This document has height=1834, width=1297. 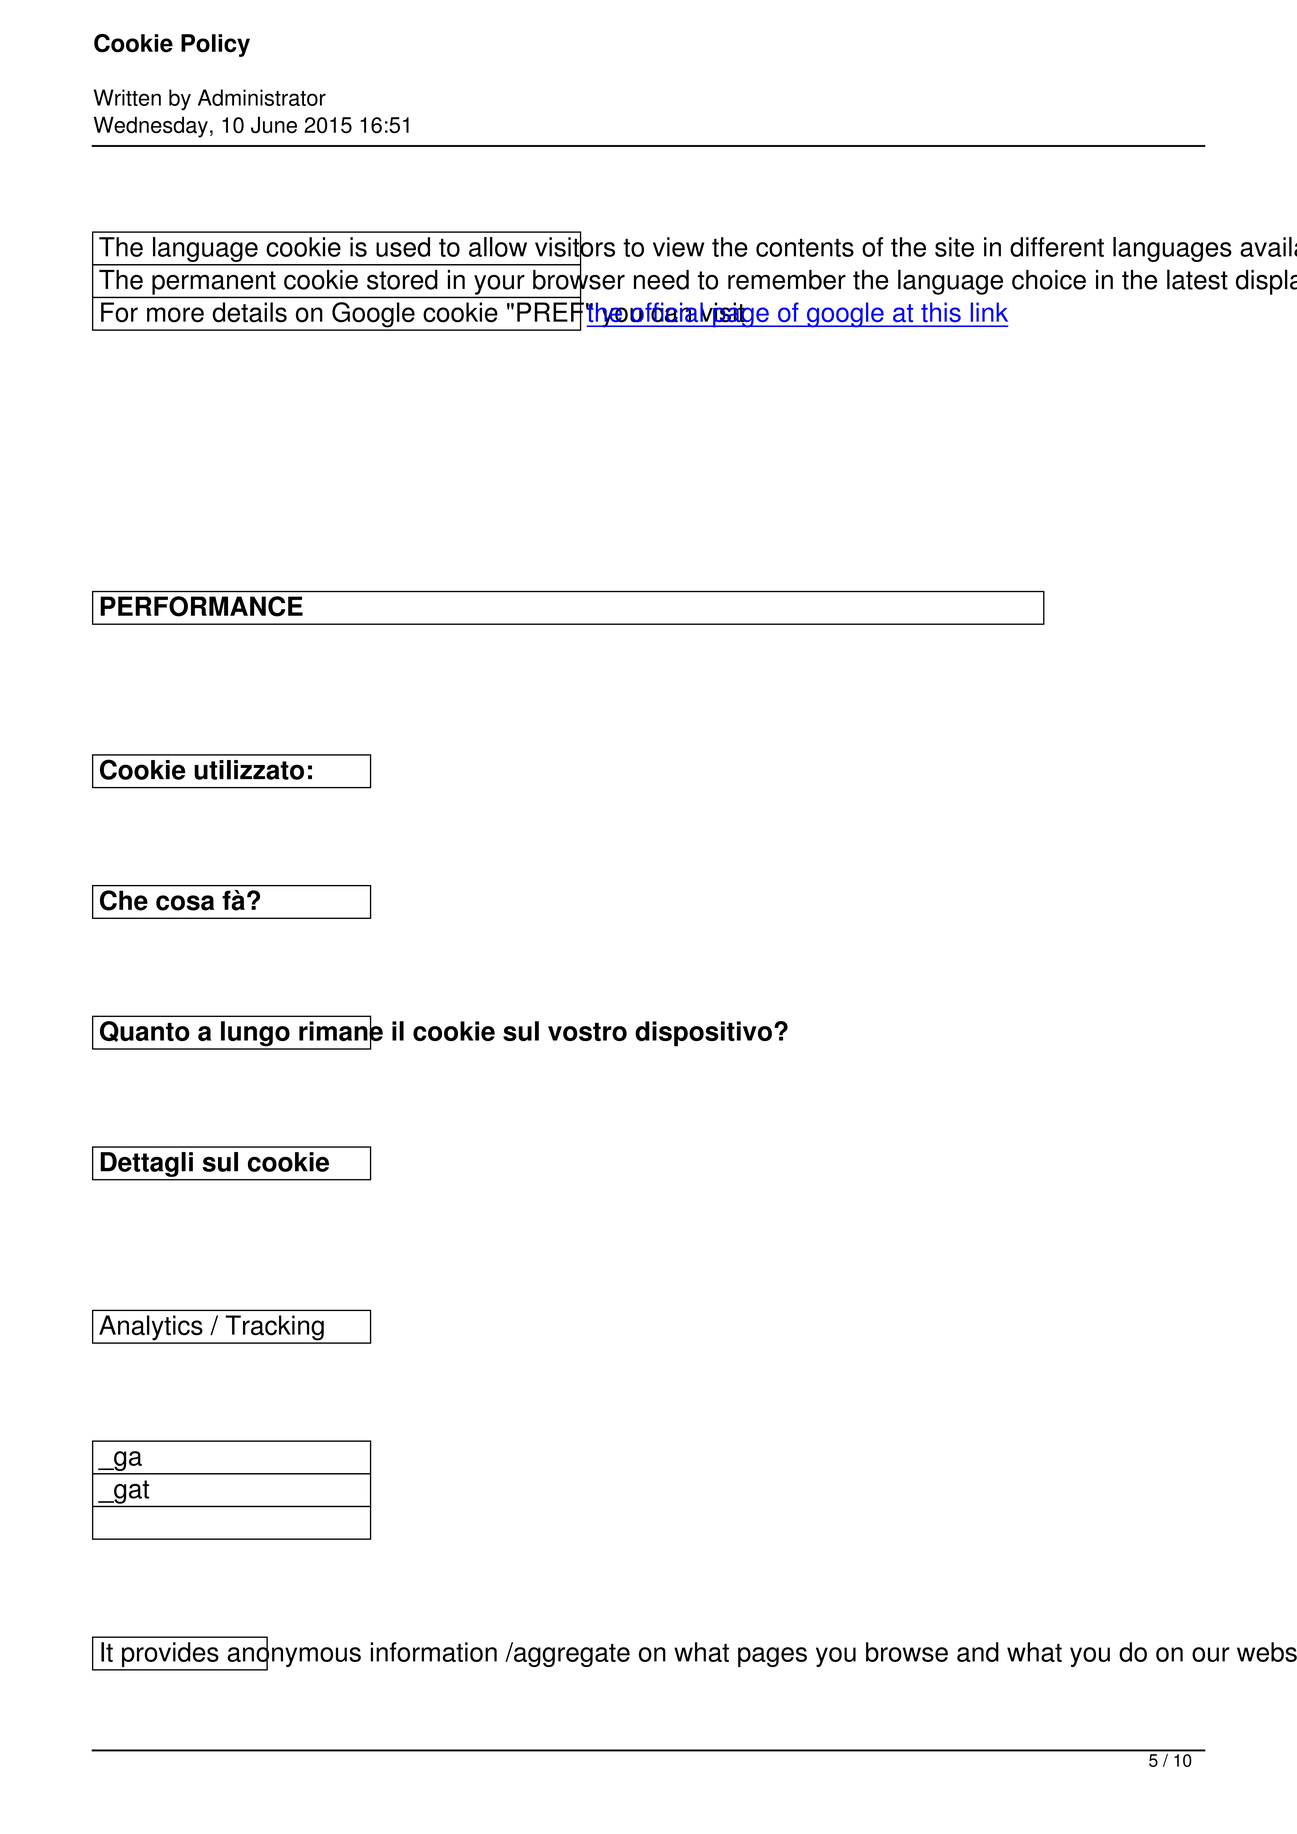 I want to click on provides, so click(x=170, y=1656).
